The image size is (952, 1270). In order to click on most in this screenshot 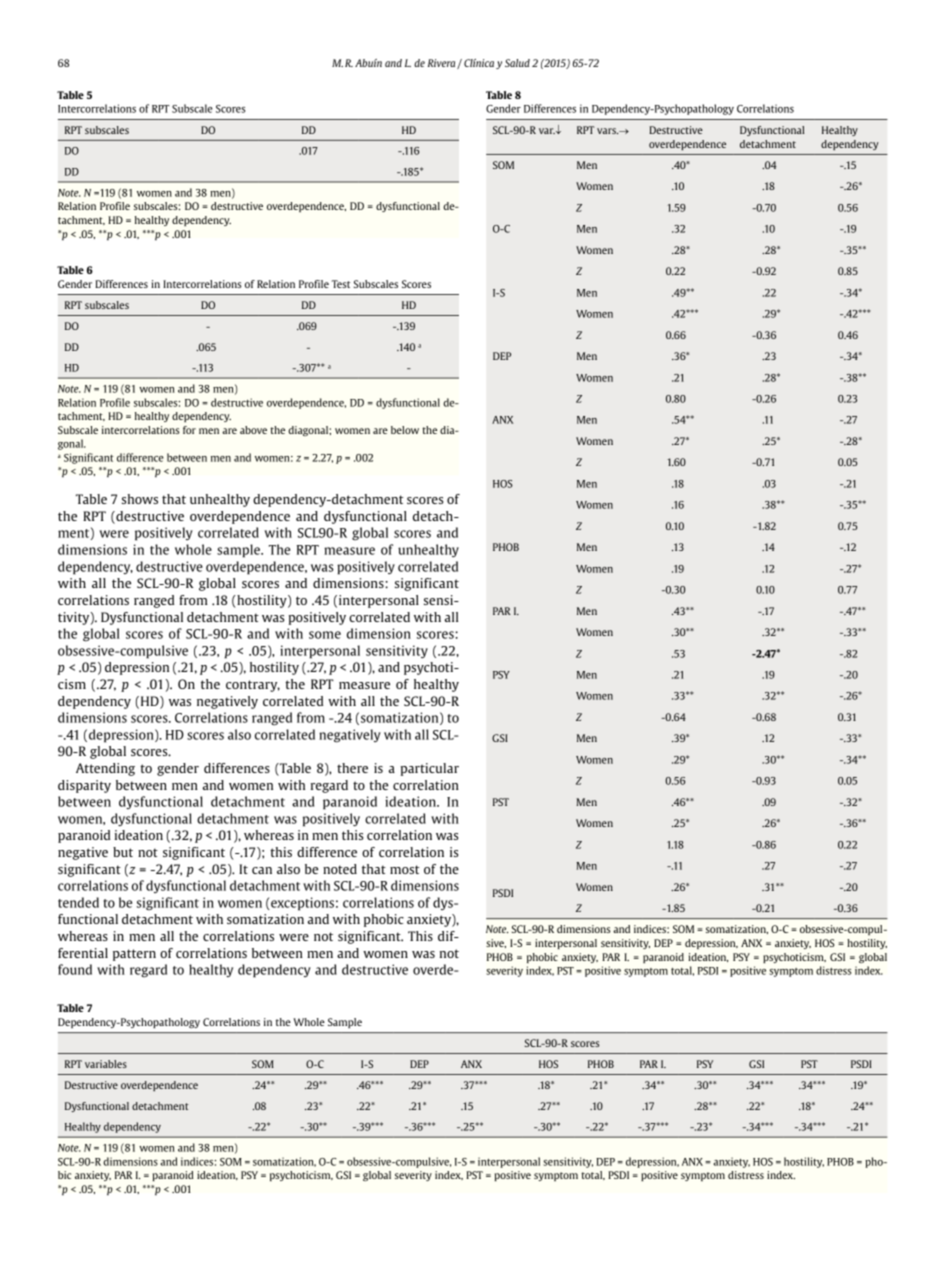, I will do `click(405, 869)`.
